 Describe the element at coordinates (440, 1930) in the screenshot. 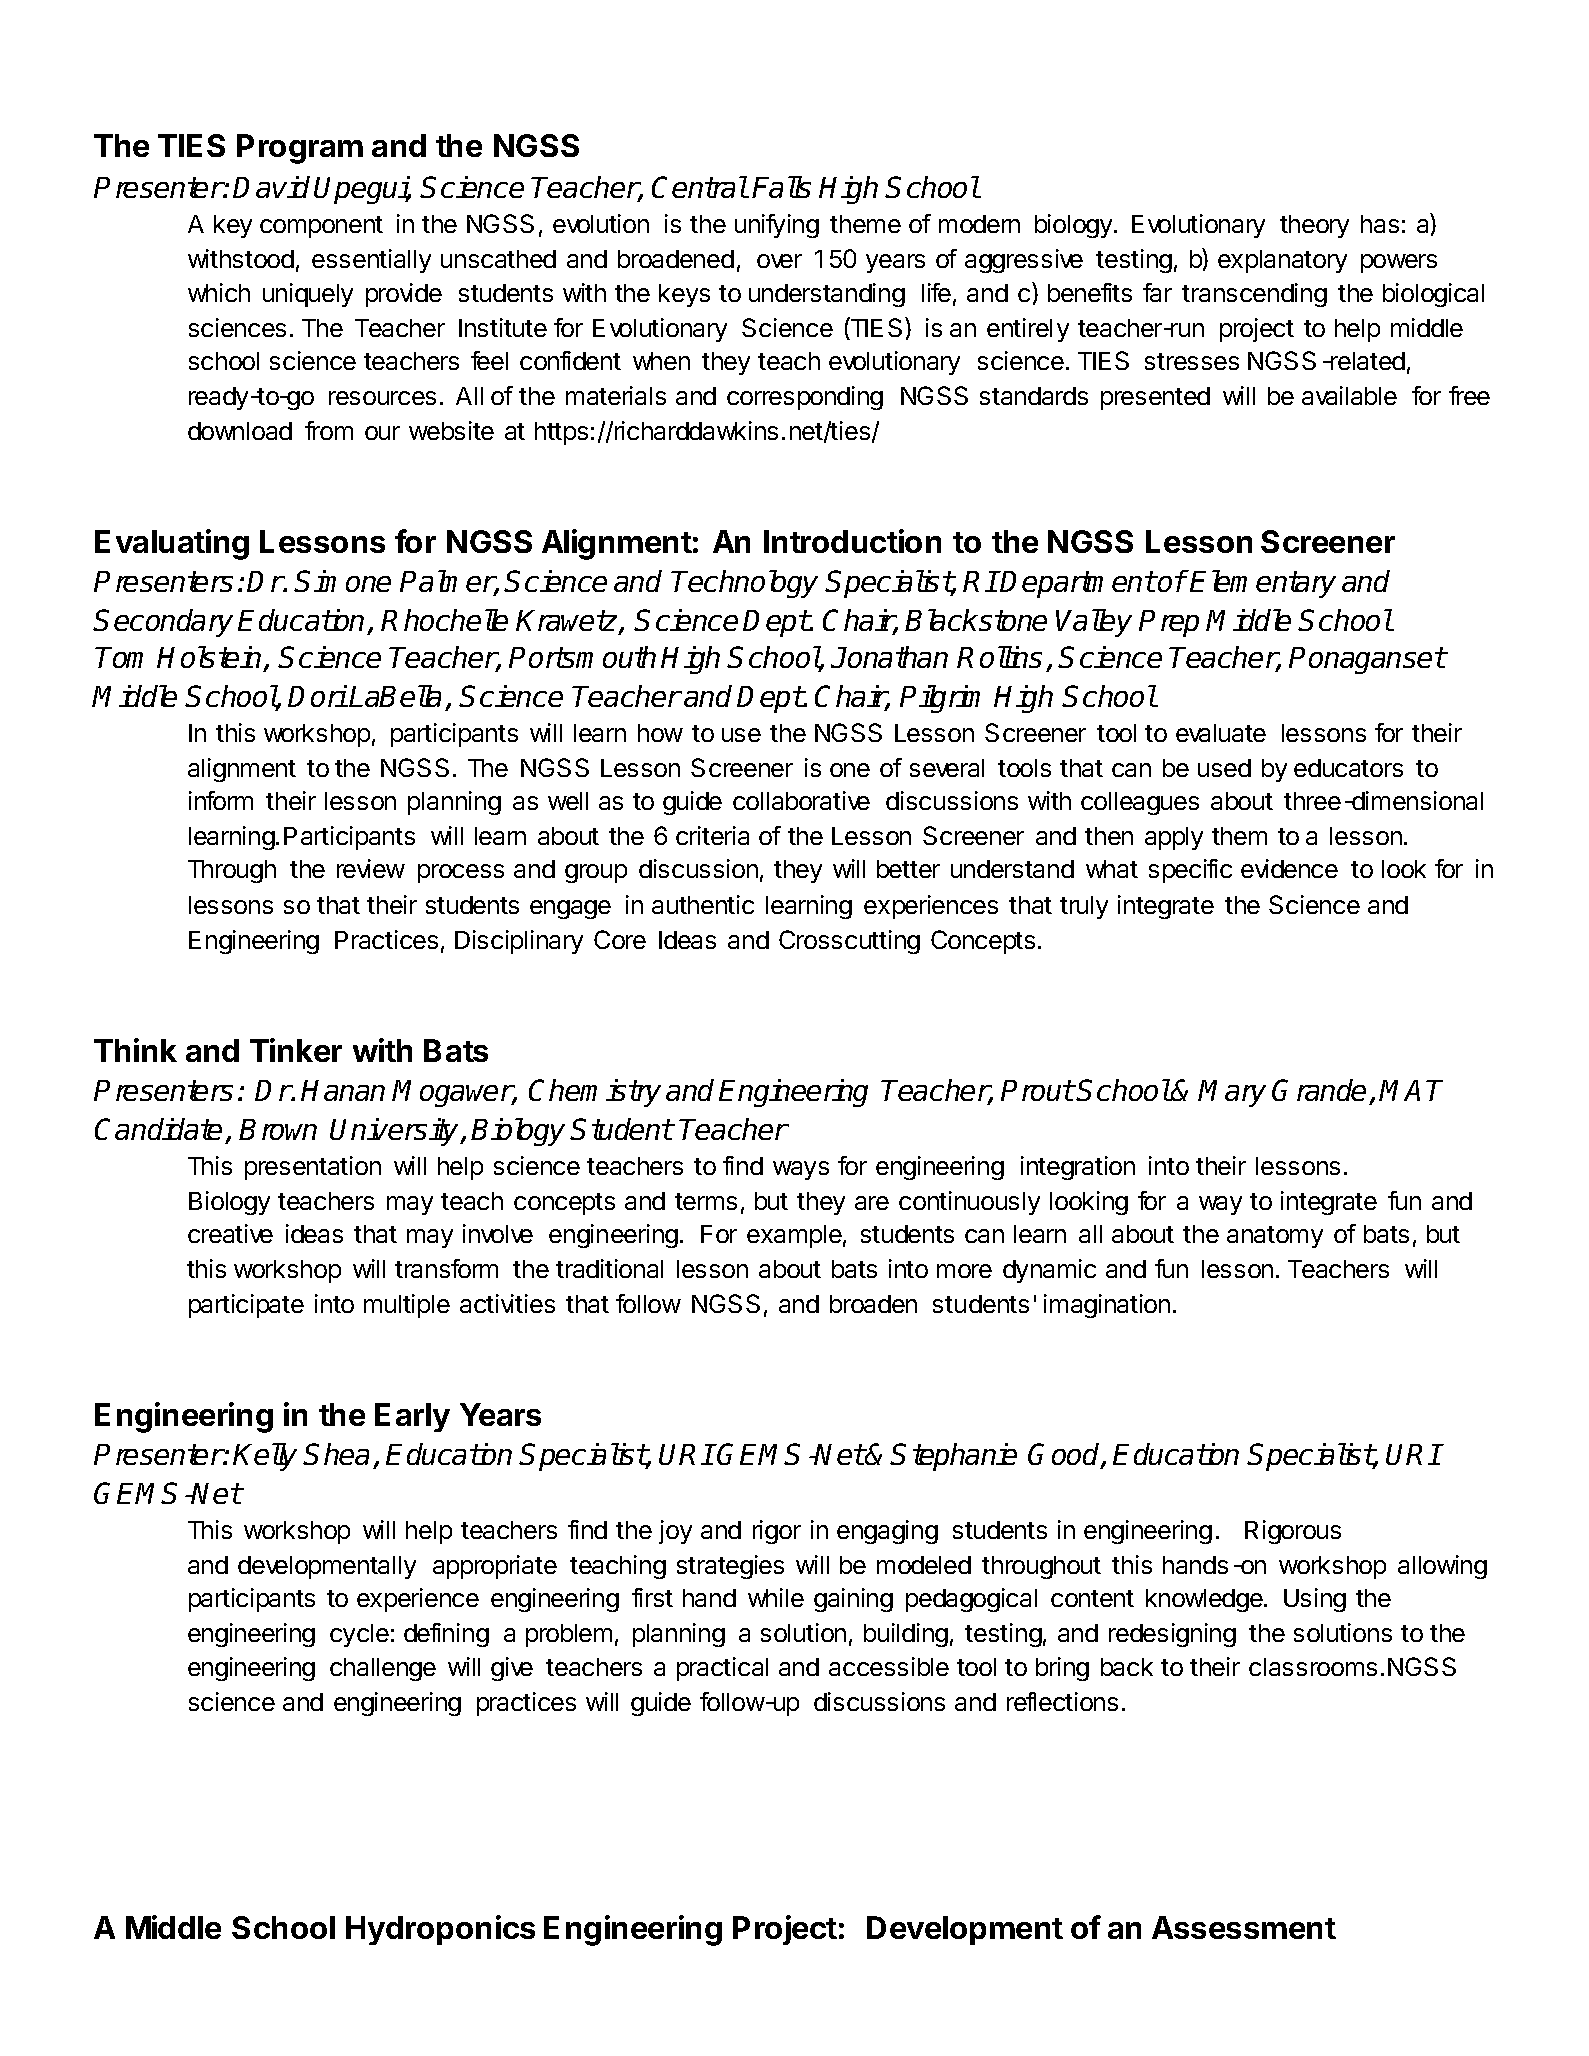

I see `Hydroponics` at that location.
